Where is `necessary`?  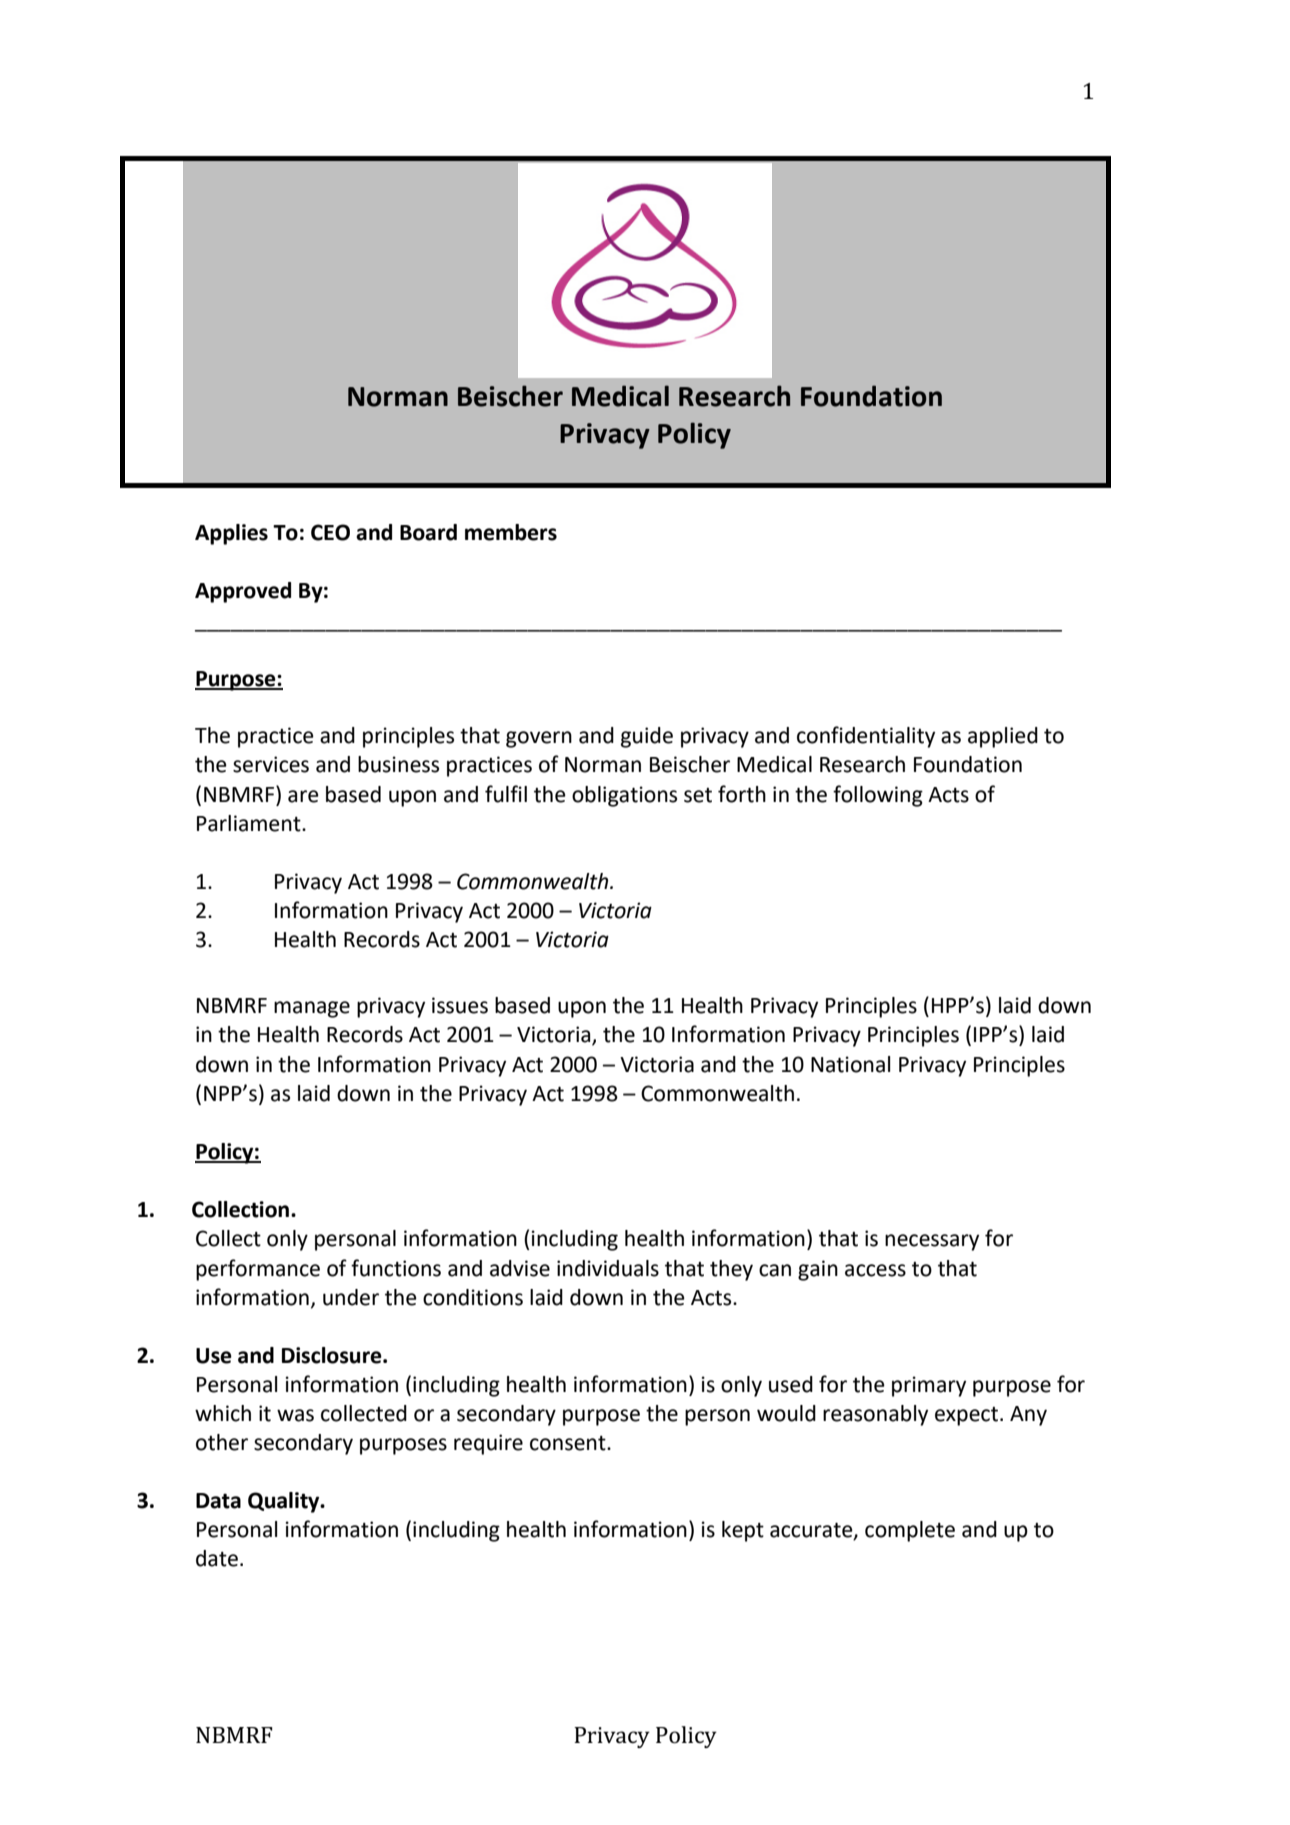 necessary is located at coordinates (932, 1242).
